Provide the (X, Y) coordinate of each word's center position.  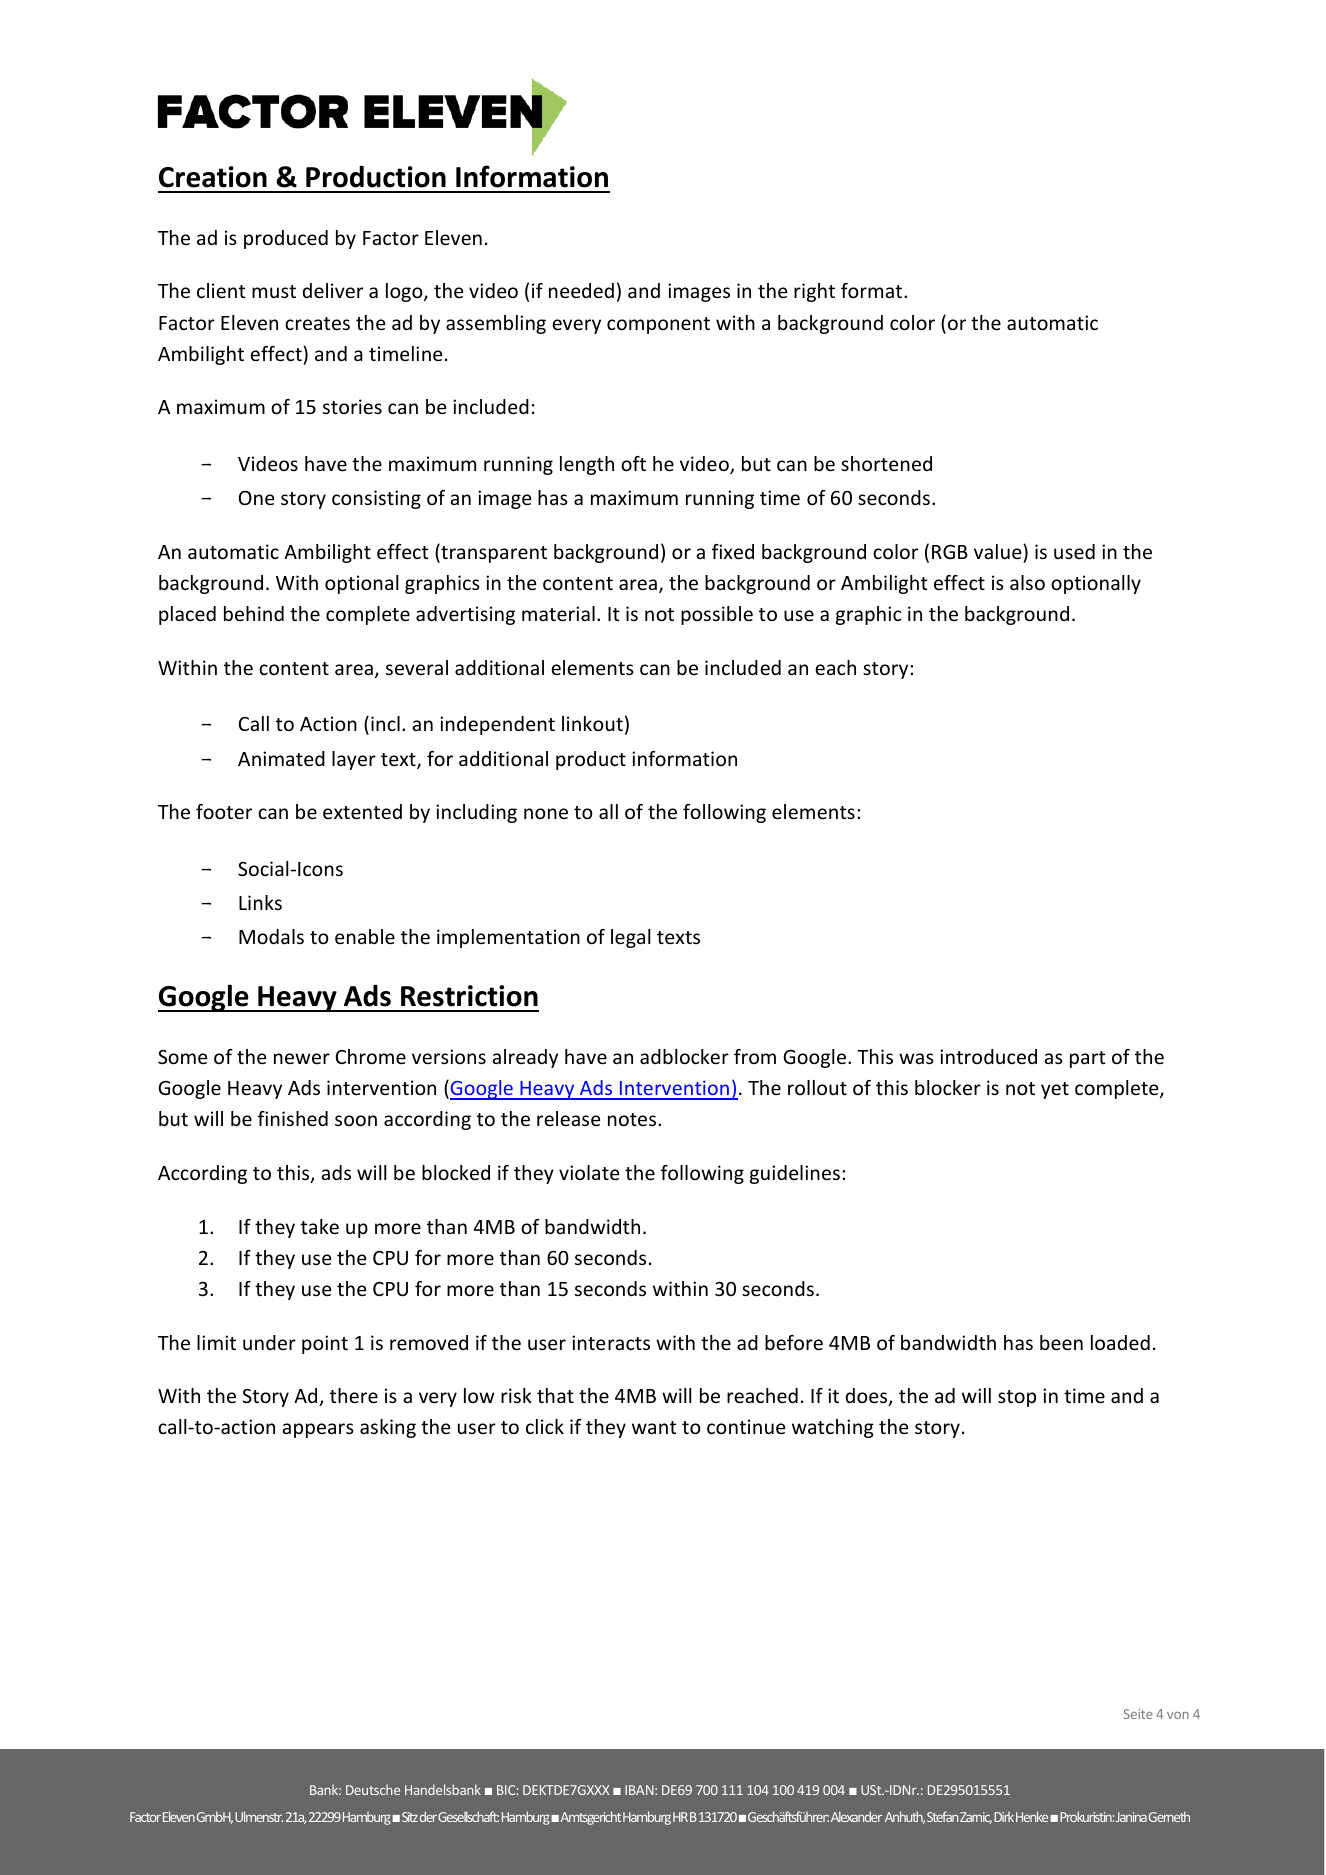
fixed (733, 551)
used (1074, 551)
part (1088, 1059)
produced (286, 239)
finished (293, 1118)
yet (1055, 1090)
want (654, 1427)
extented (362, 811)
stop (1017, 1398)
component (658, 325)
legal (631, 938)
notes (633, 1119)
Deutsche (373, 1789)
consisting (376, 499)
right (814, 292)
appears (318, 1430)
